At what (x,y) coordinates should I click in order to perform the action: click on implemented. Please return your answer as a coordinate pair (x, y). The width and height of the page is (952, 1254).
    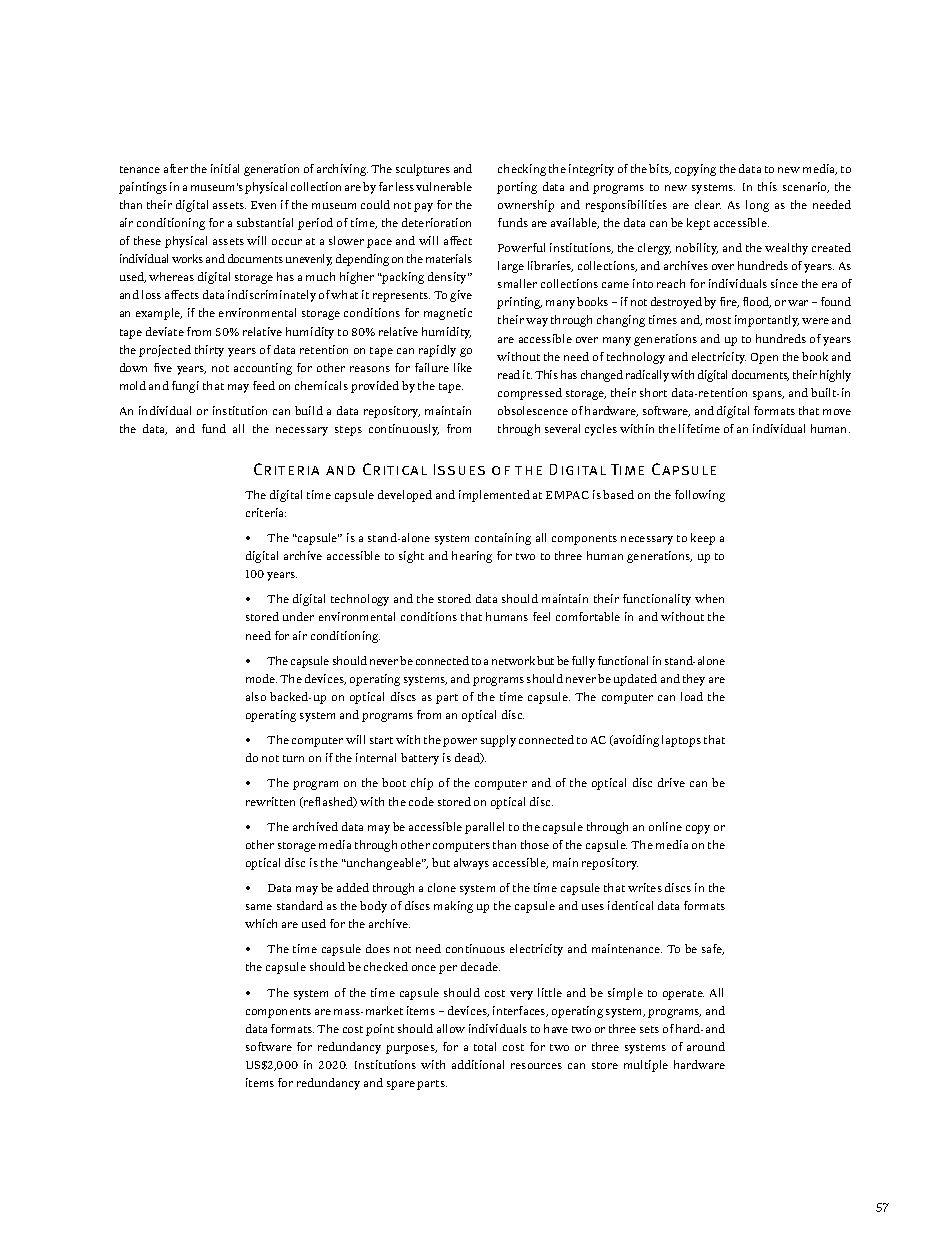
    Looking at the image, I should click on (494, 496).
